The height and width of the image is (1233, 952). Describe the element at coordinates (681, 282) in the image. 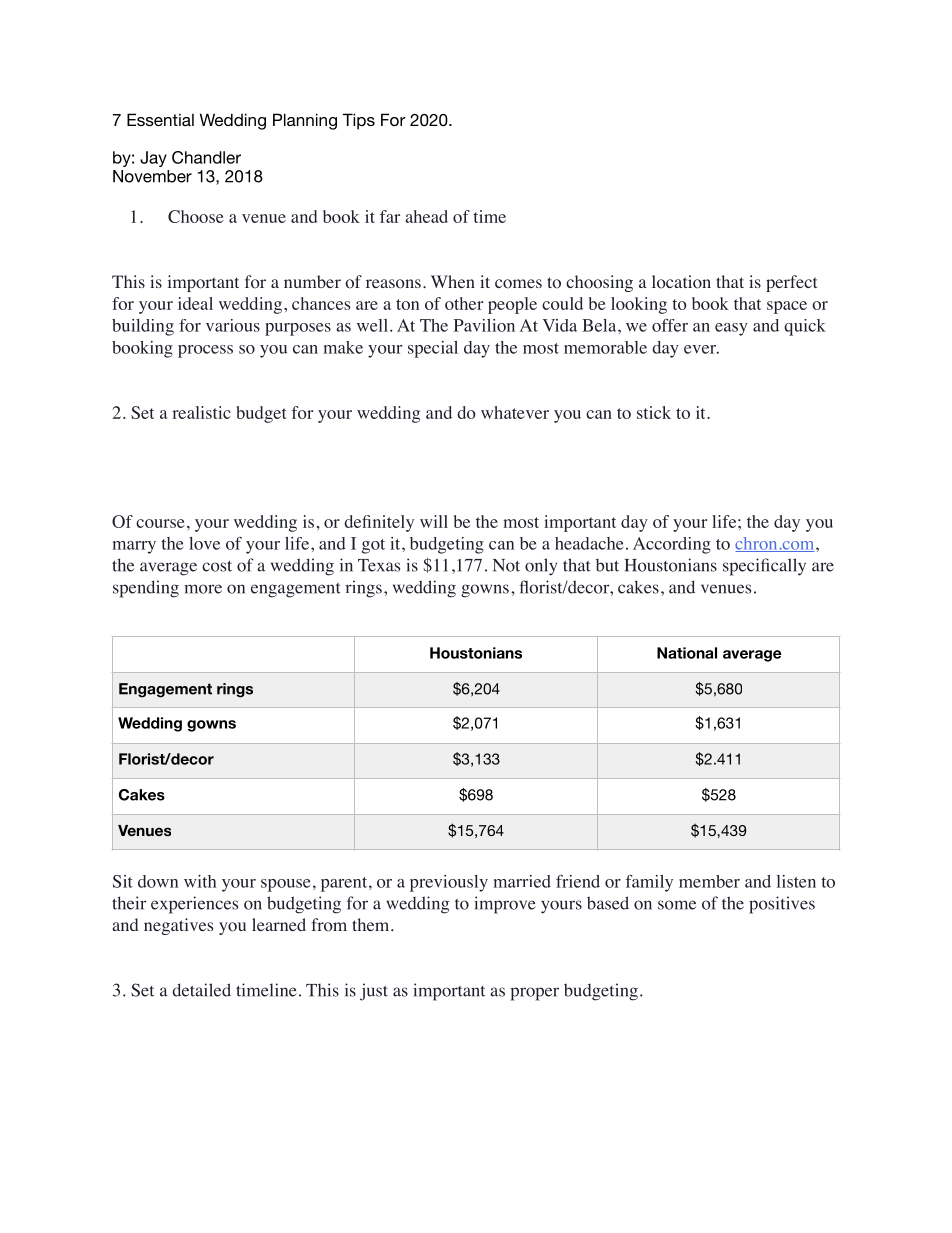

I see `location` at that location.
